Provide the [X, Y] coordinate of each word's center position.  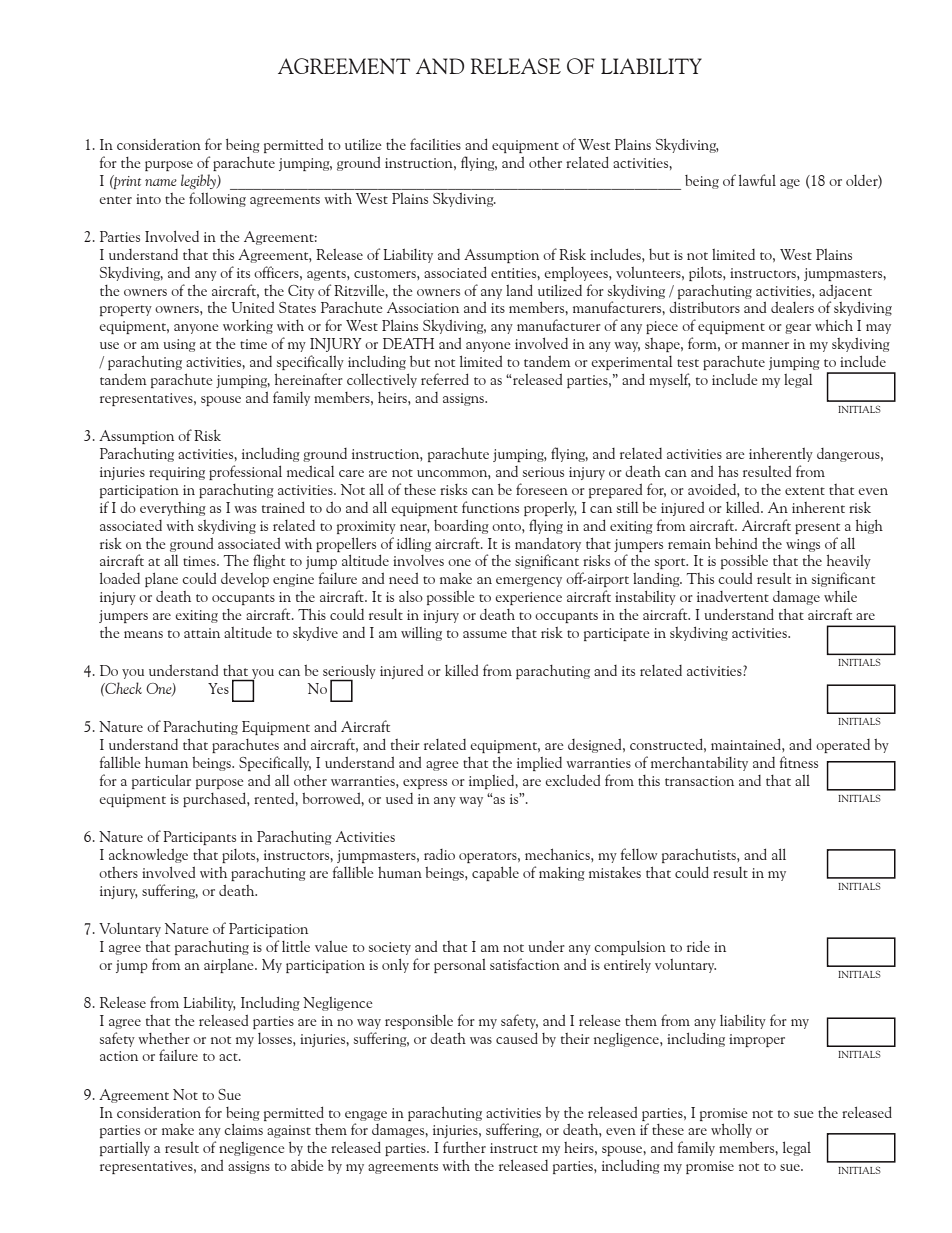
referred [445, 379]
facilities [435, 144]
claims [243, 1129]
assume [485, 634]
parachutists [700, 856]
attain [202, 633]
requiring [177, 473]
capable [495, 873]
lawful [757, 180]
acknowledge [148, 855]
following [217, 199]
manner [765, 345]
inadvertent [733, 596]
